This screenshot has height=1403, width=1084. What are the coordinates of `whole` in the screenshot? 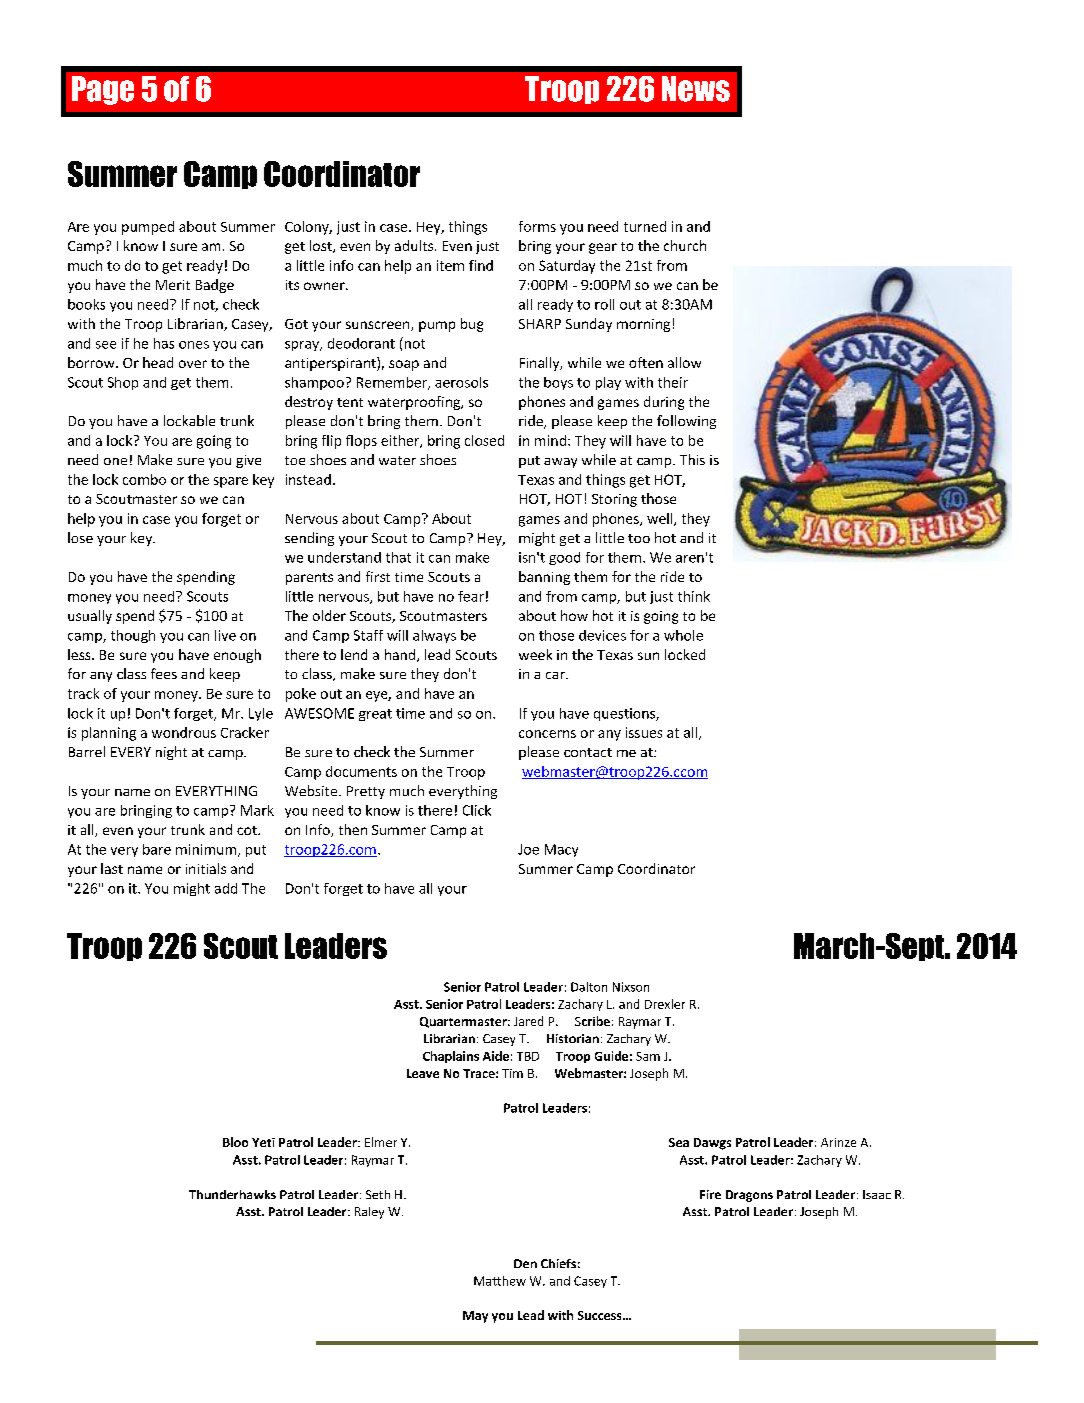 It's located at (683, 635).
